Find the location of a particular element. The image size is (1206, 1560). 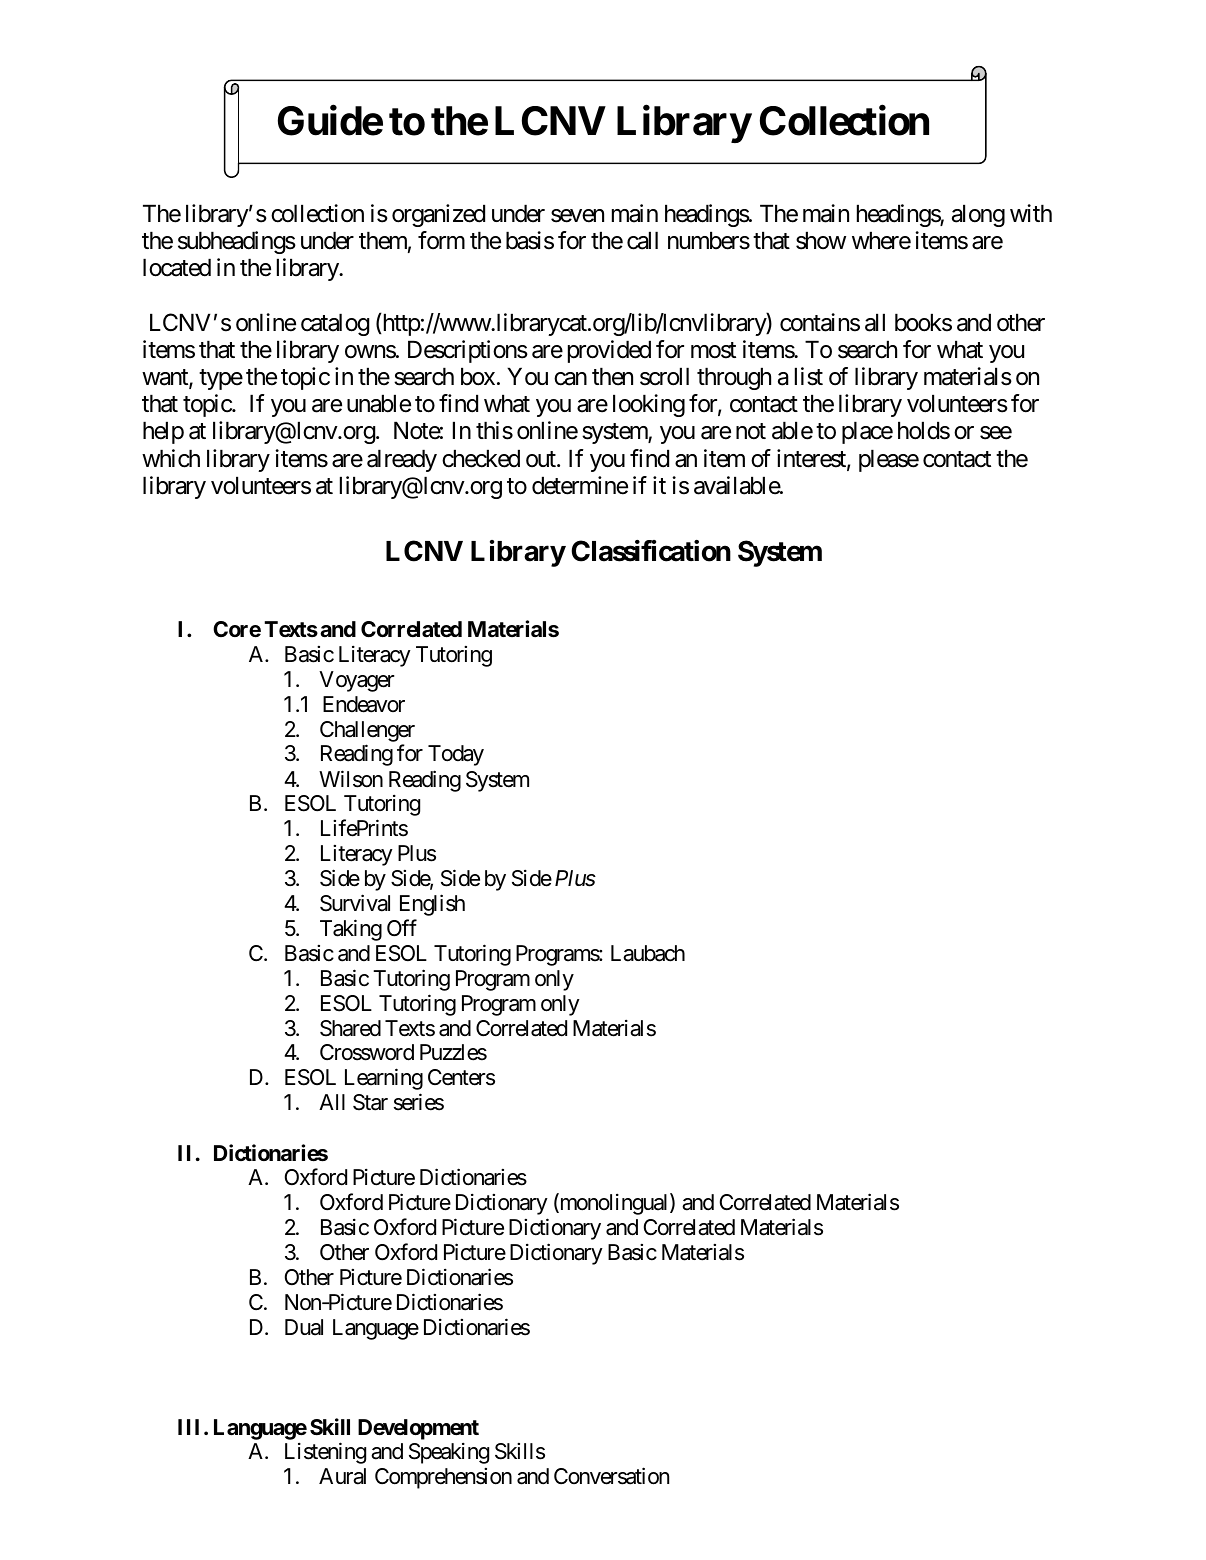

call is located at coordinates (642, 240).
